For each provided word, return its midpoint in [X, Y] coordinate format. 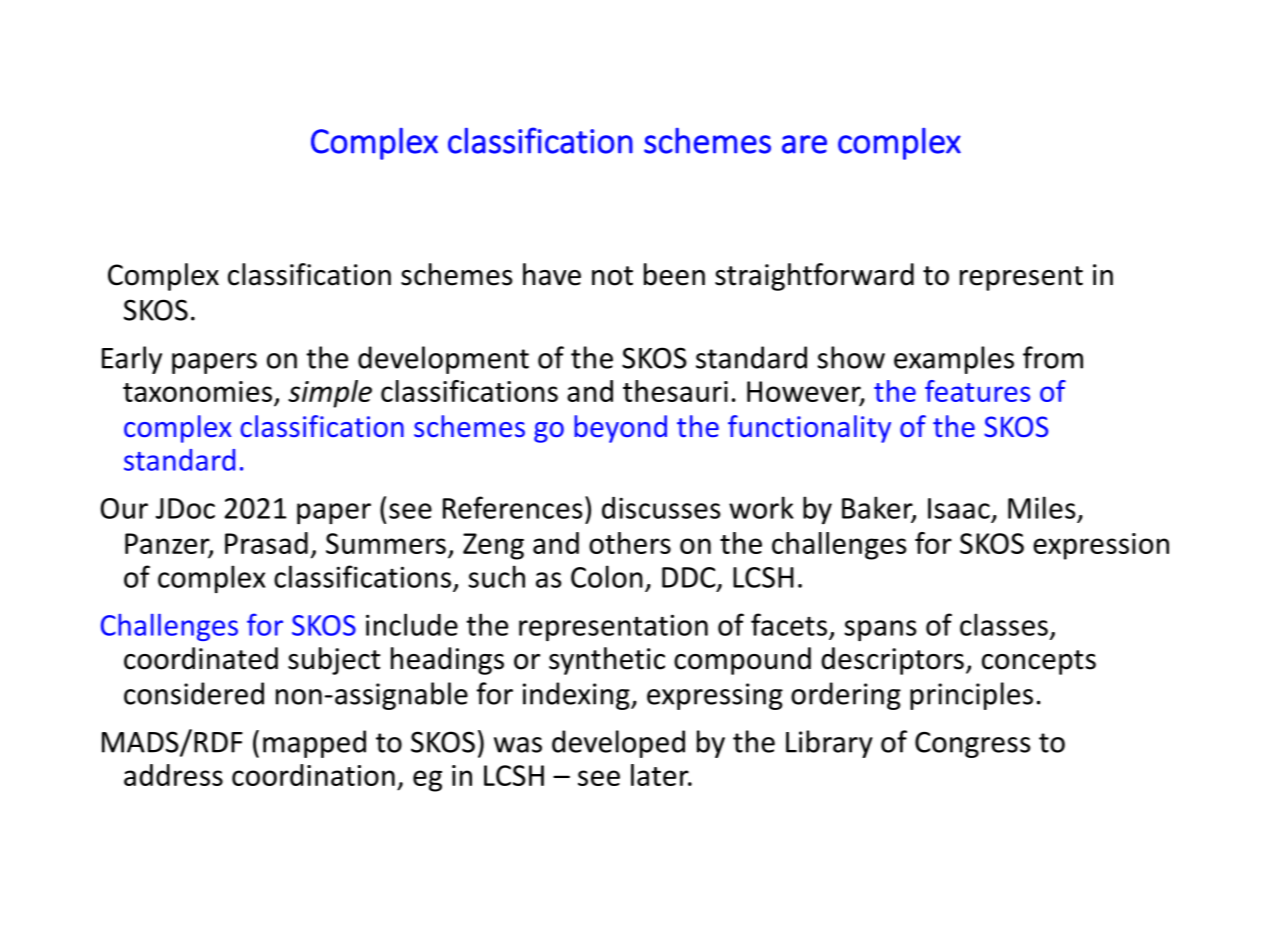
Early [132, 360]
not [612, 276]
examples [954, 360]
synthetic [607, 661]
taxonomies [197, 391]
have [552, 274]
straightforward [814, 277]
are [804, 144]
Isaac [959, 508]
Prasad [266, 543]
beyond [620, 429]
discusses [661, 508]
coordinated [201, 658]
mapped [314, 744]
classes [1004, 624]
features [977, 391]
